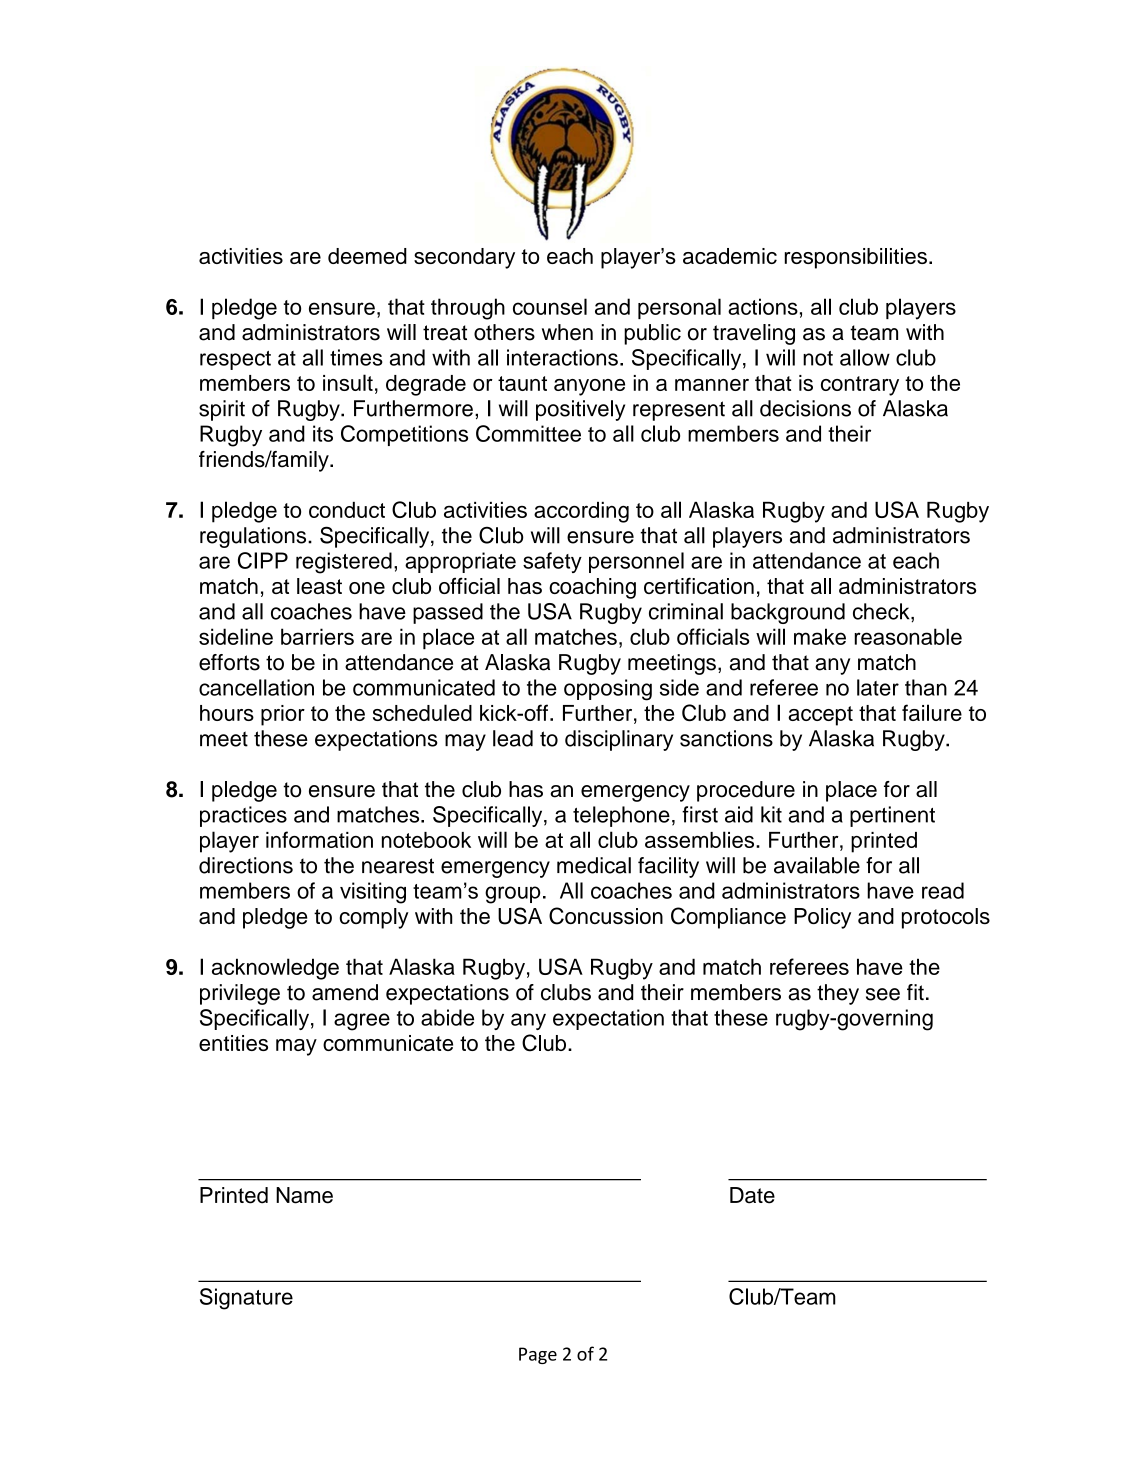 Image resolution: width=1126 pixels, height=1457 pixels. What do you see at coordinates (805, 408) in the screenshot?
I see `decisions` at bounding box center [805, 408].
